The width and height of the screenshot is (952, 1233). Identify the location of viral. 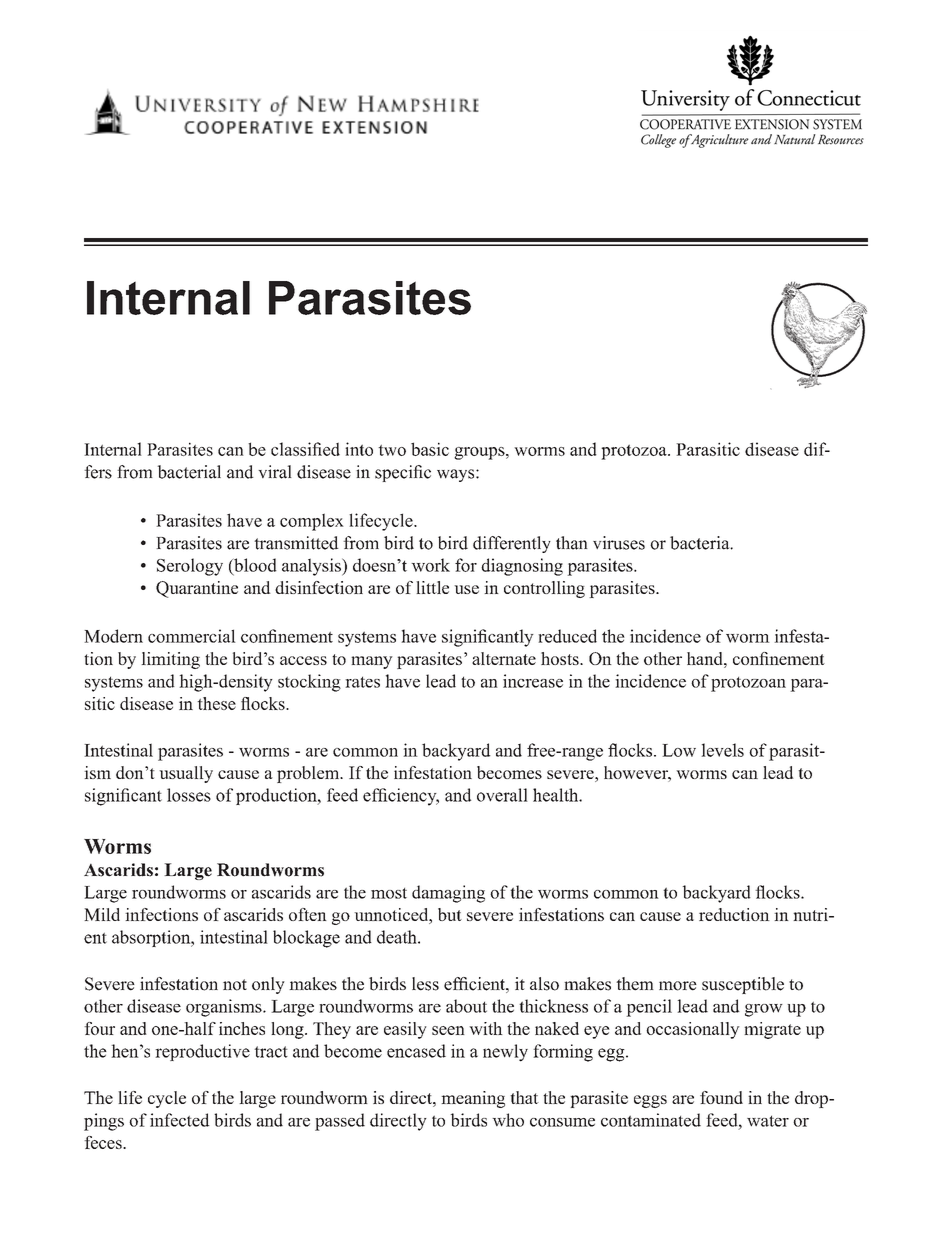
(275, 472).
